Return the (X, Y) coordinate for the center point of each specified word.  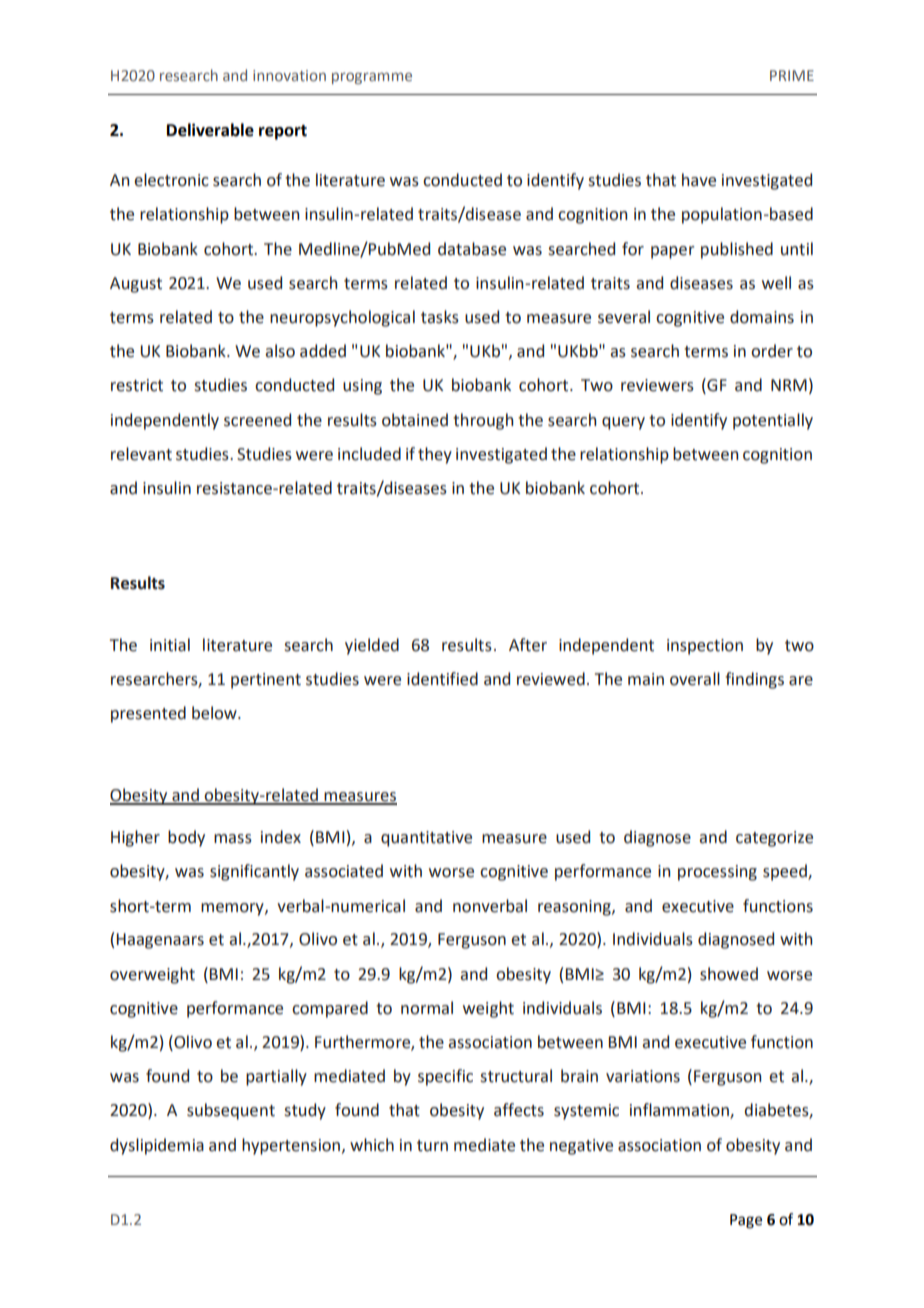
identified (442, 679)
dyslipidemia (157, 1146)
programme (372, 78)
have (699, 180)
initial (170, 645)
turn (432, 1146)
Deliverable (210, 130)
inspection (705, 647)
